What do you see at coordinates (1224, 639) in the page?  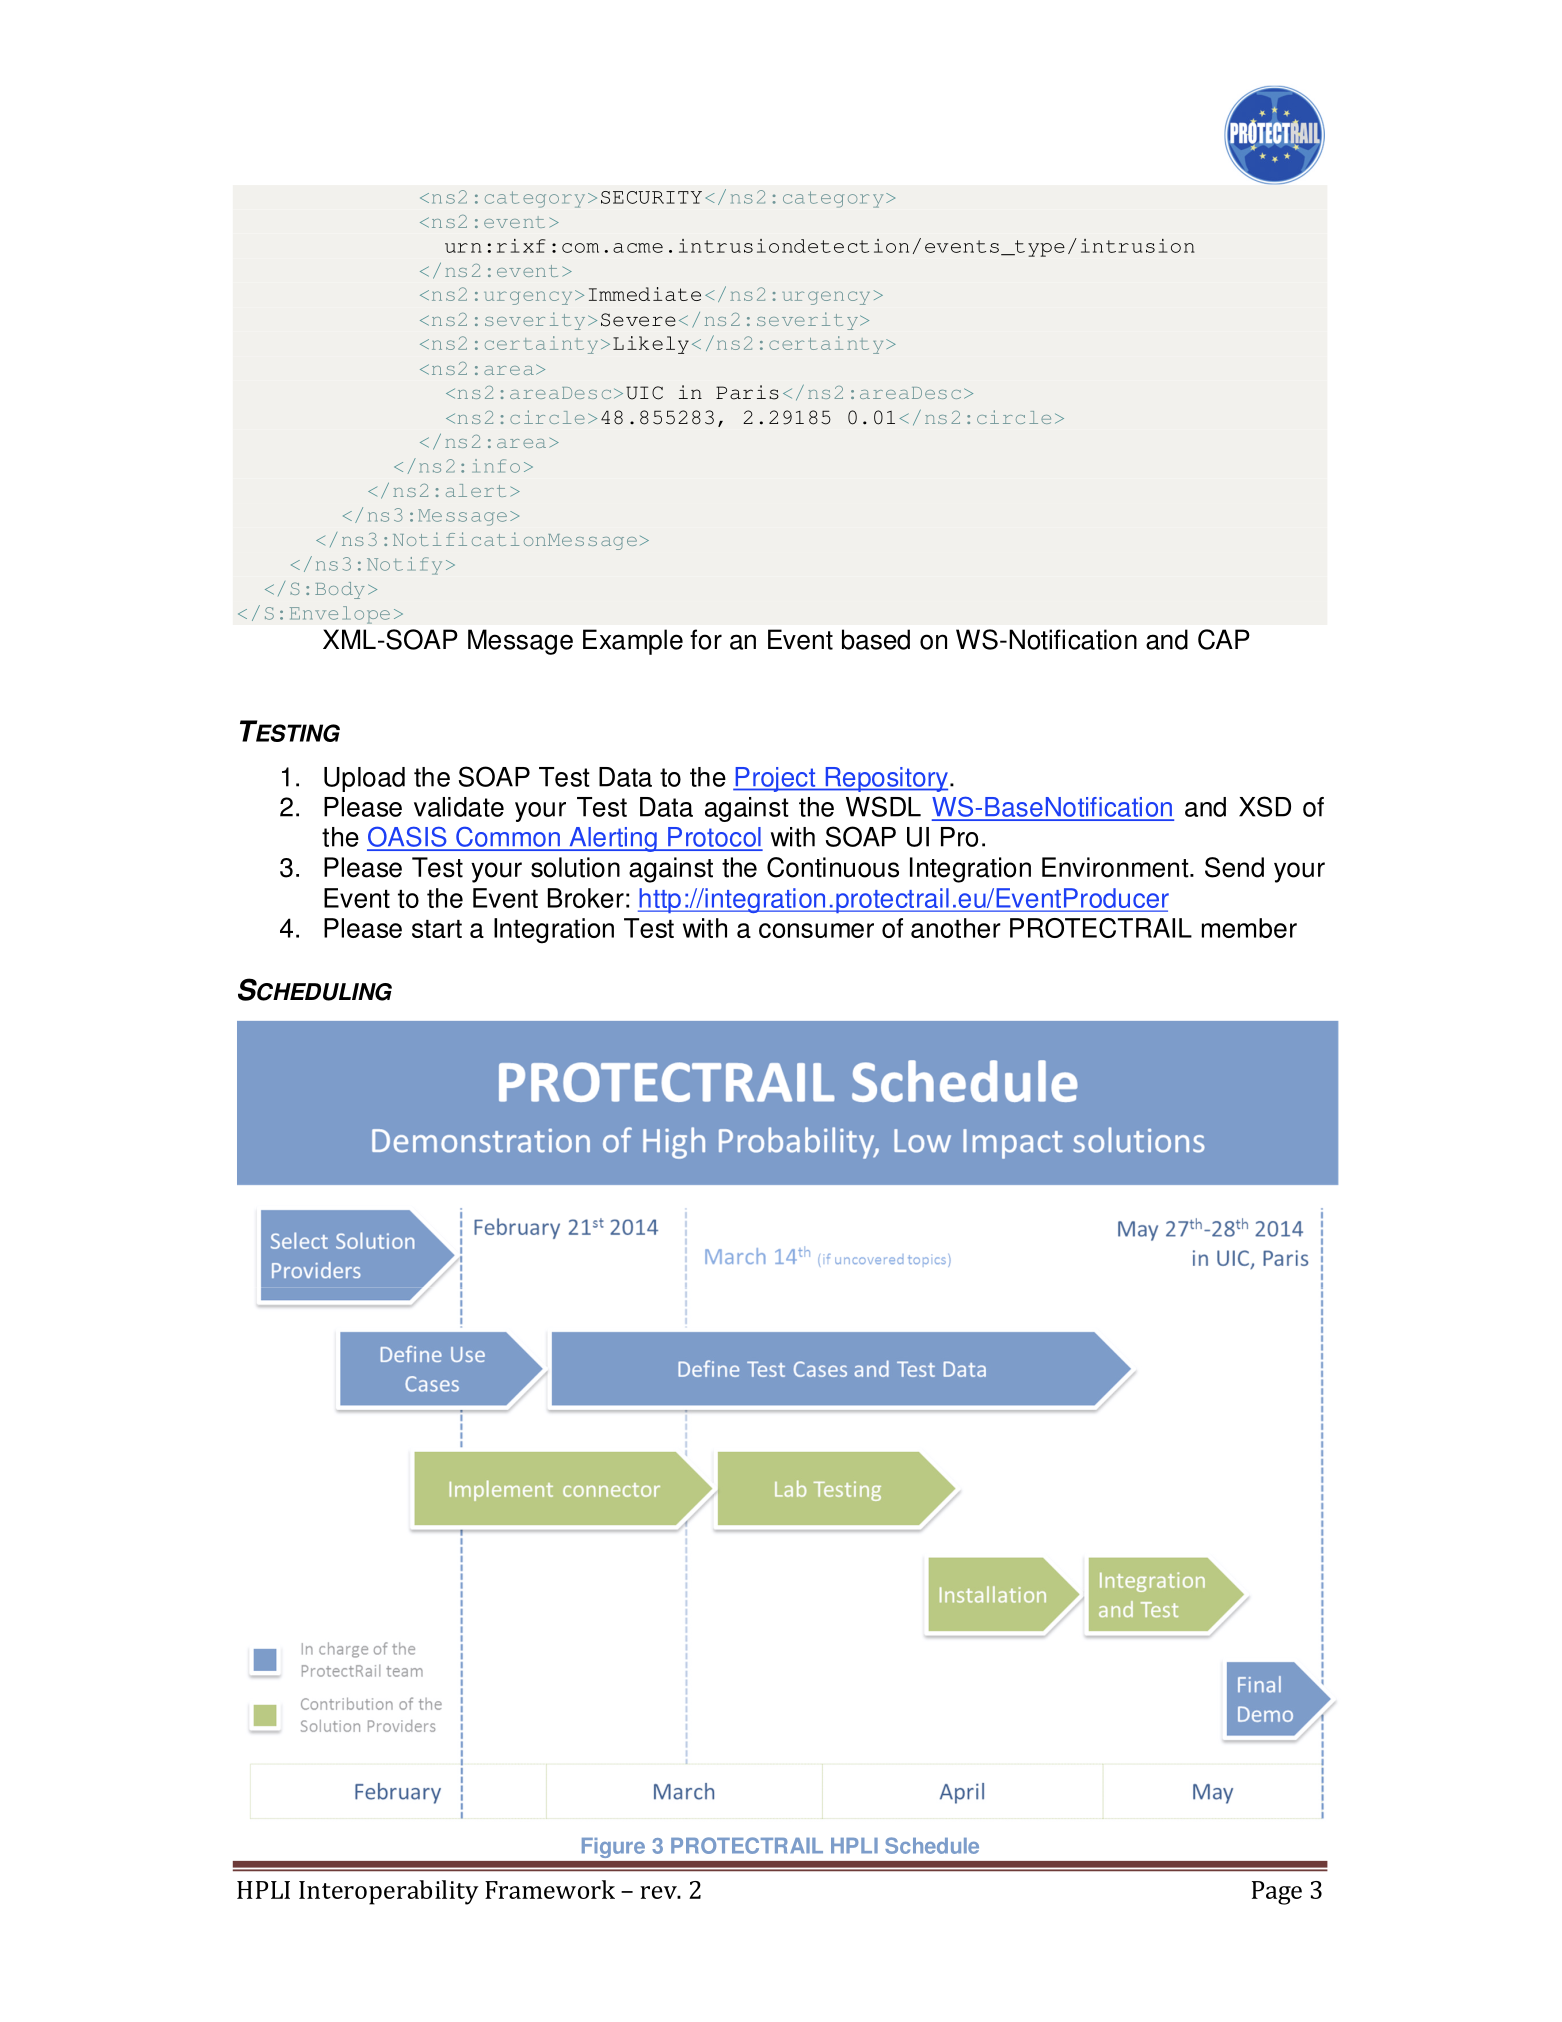 I see `CAP` at bounding box center [1224, 639].
